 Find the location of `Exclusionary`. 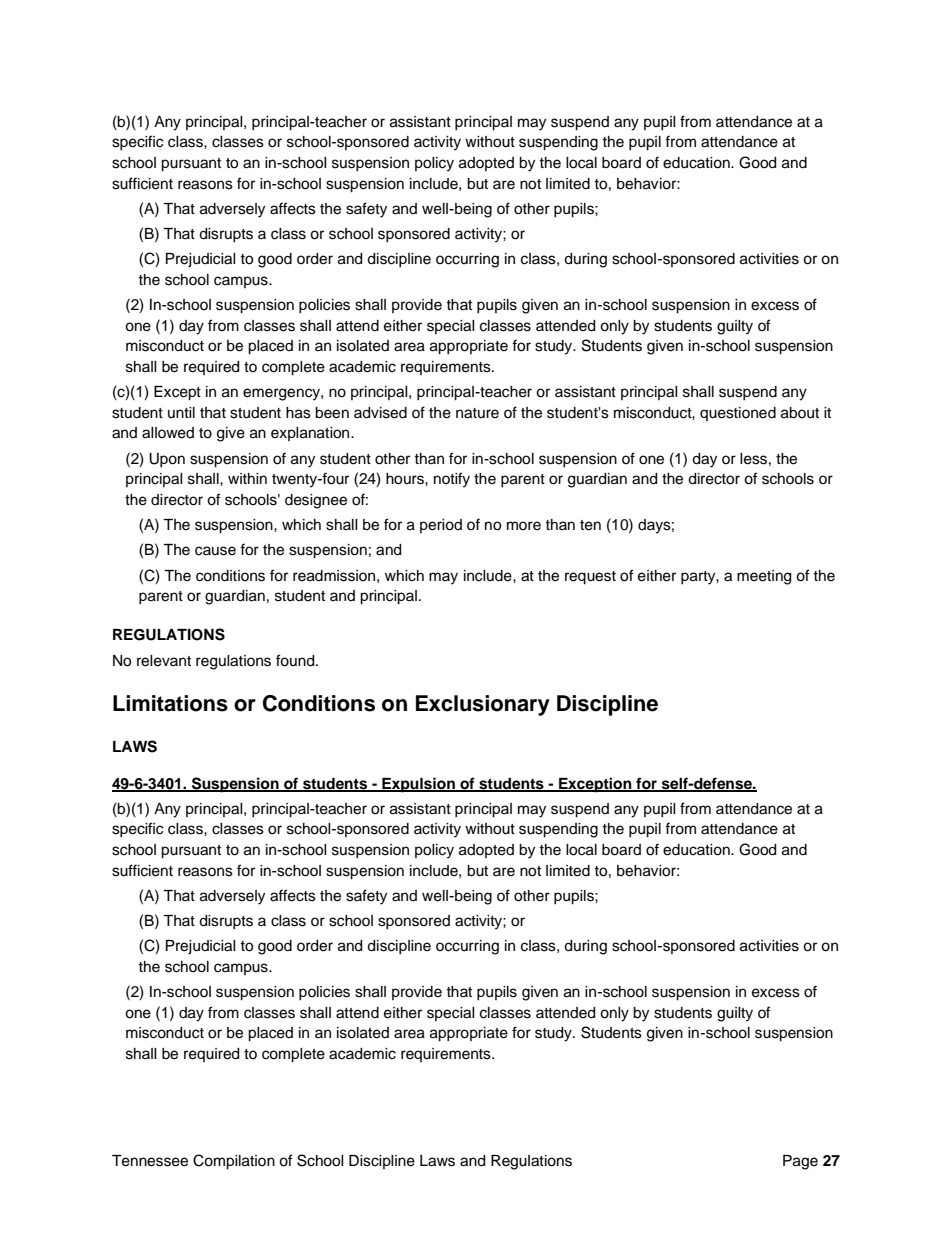

Exclusionary is located at coordinates (483, 705).
